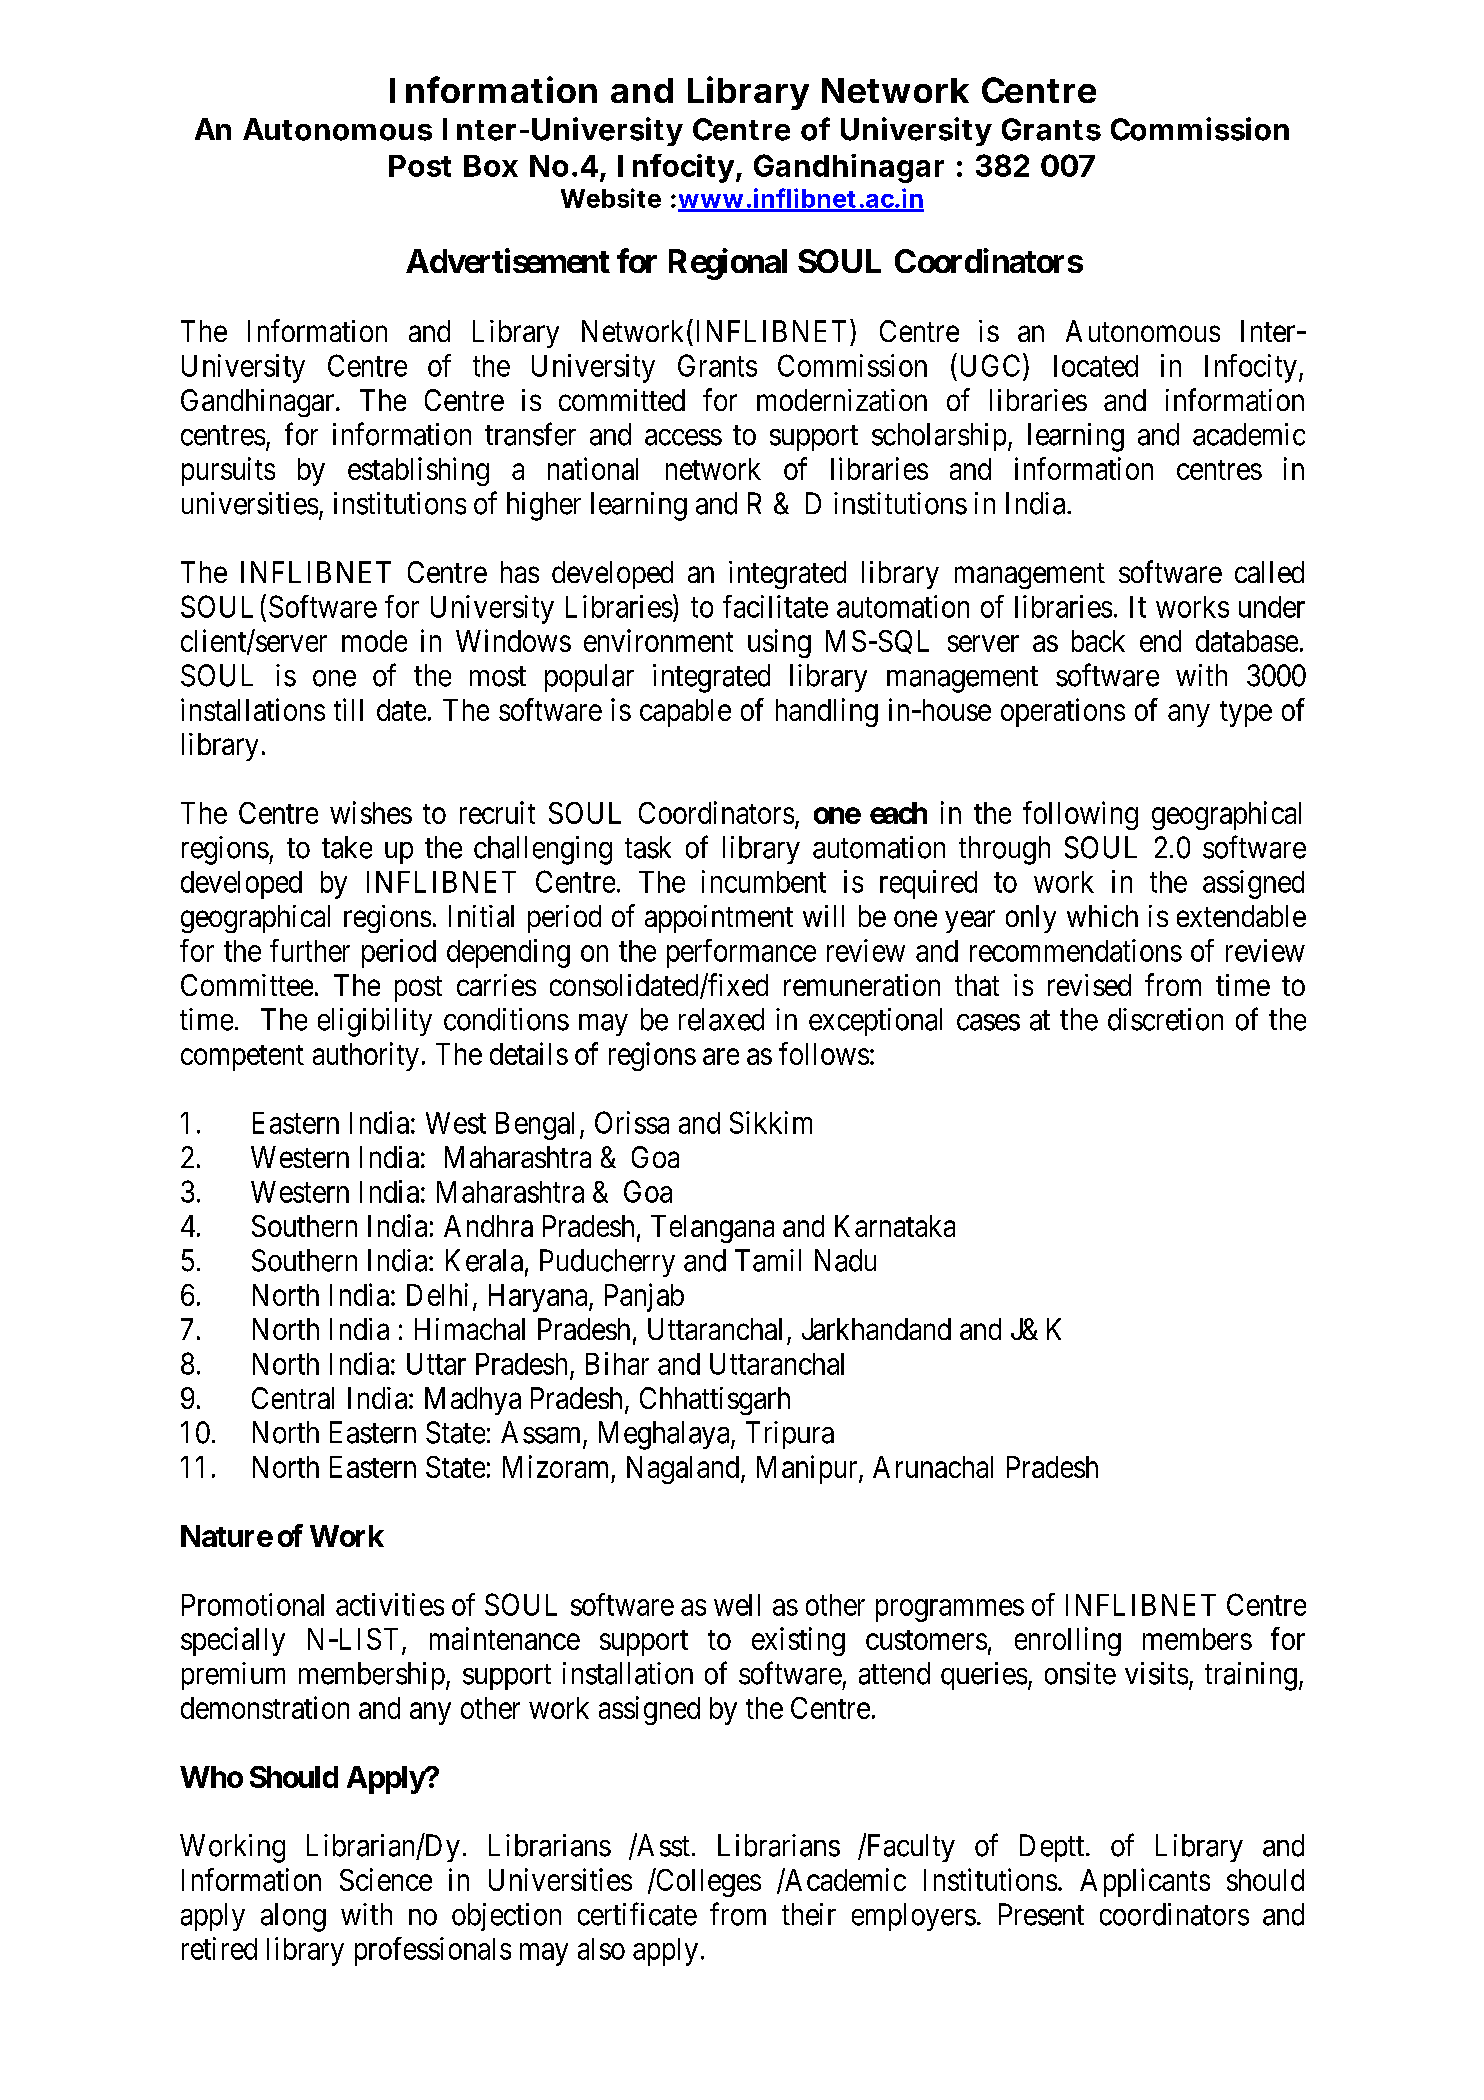 The image size is (1484, 2100). Describe the element at coordinates (1165, 1019) in the screenshot. I see `discretion` at that location.
